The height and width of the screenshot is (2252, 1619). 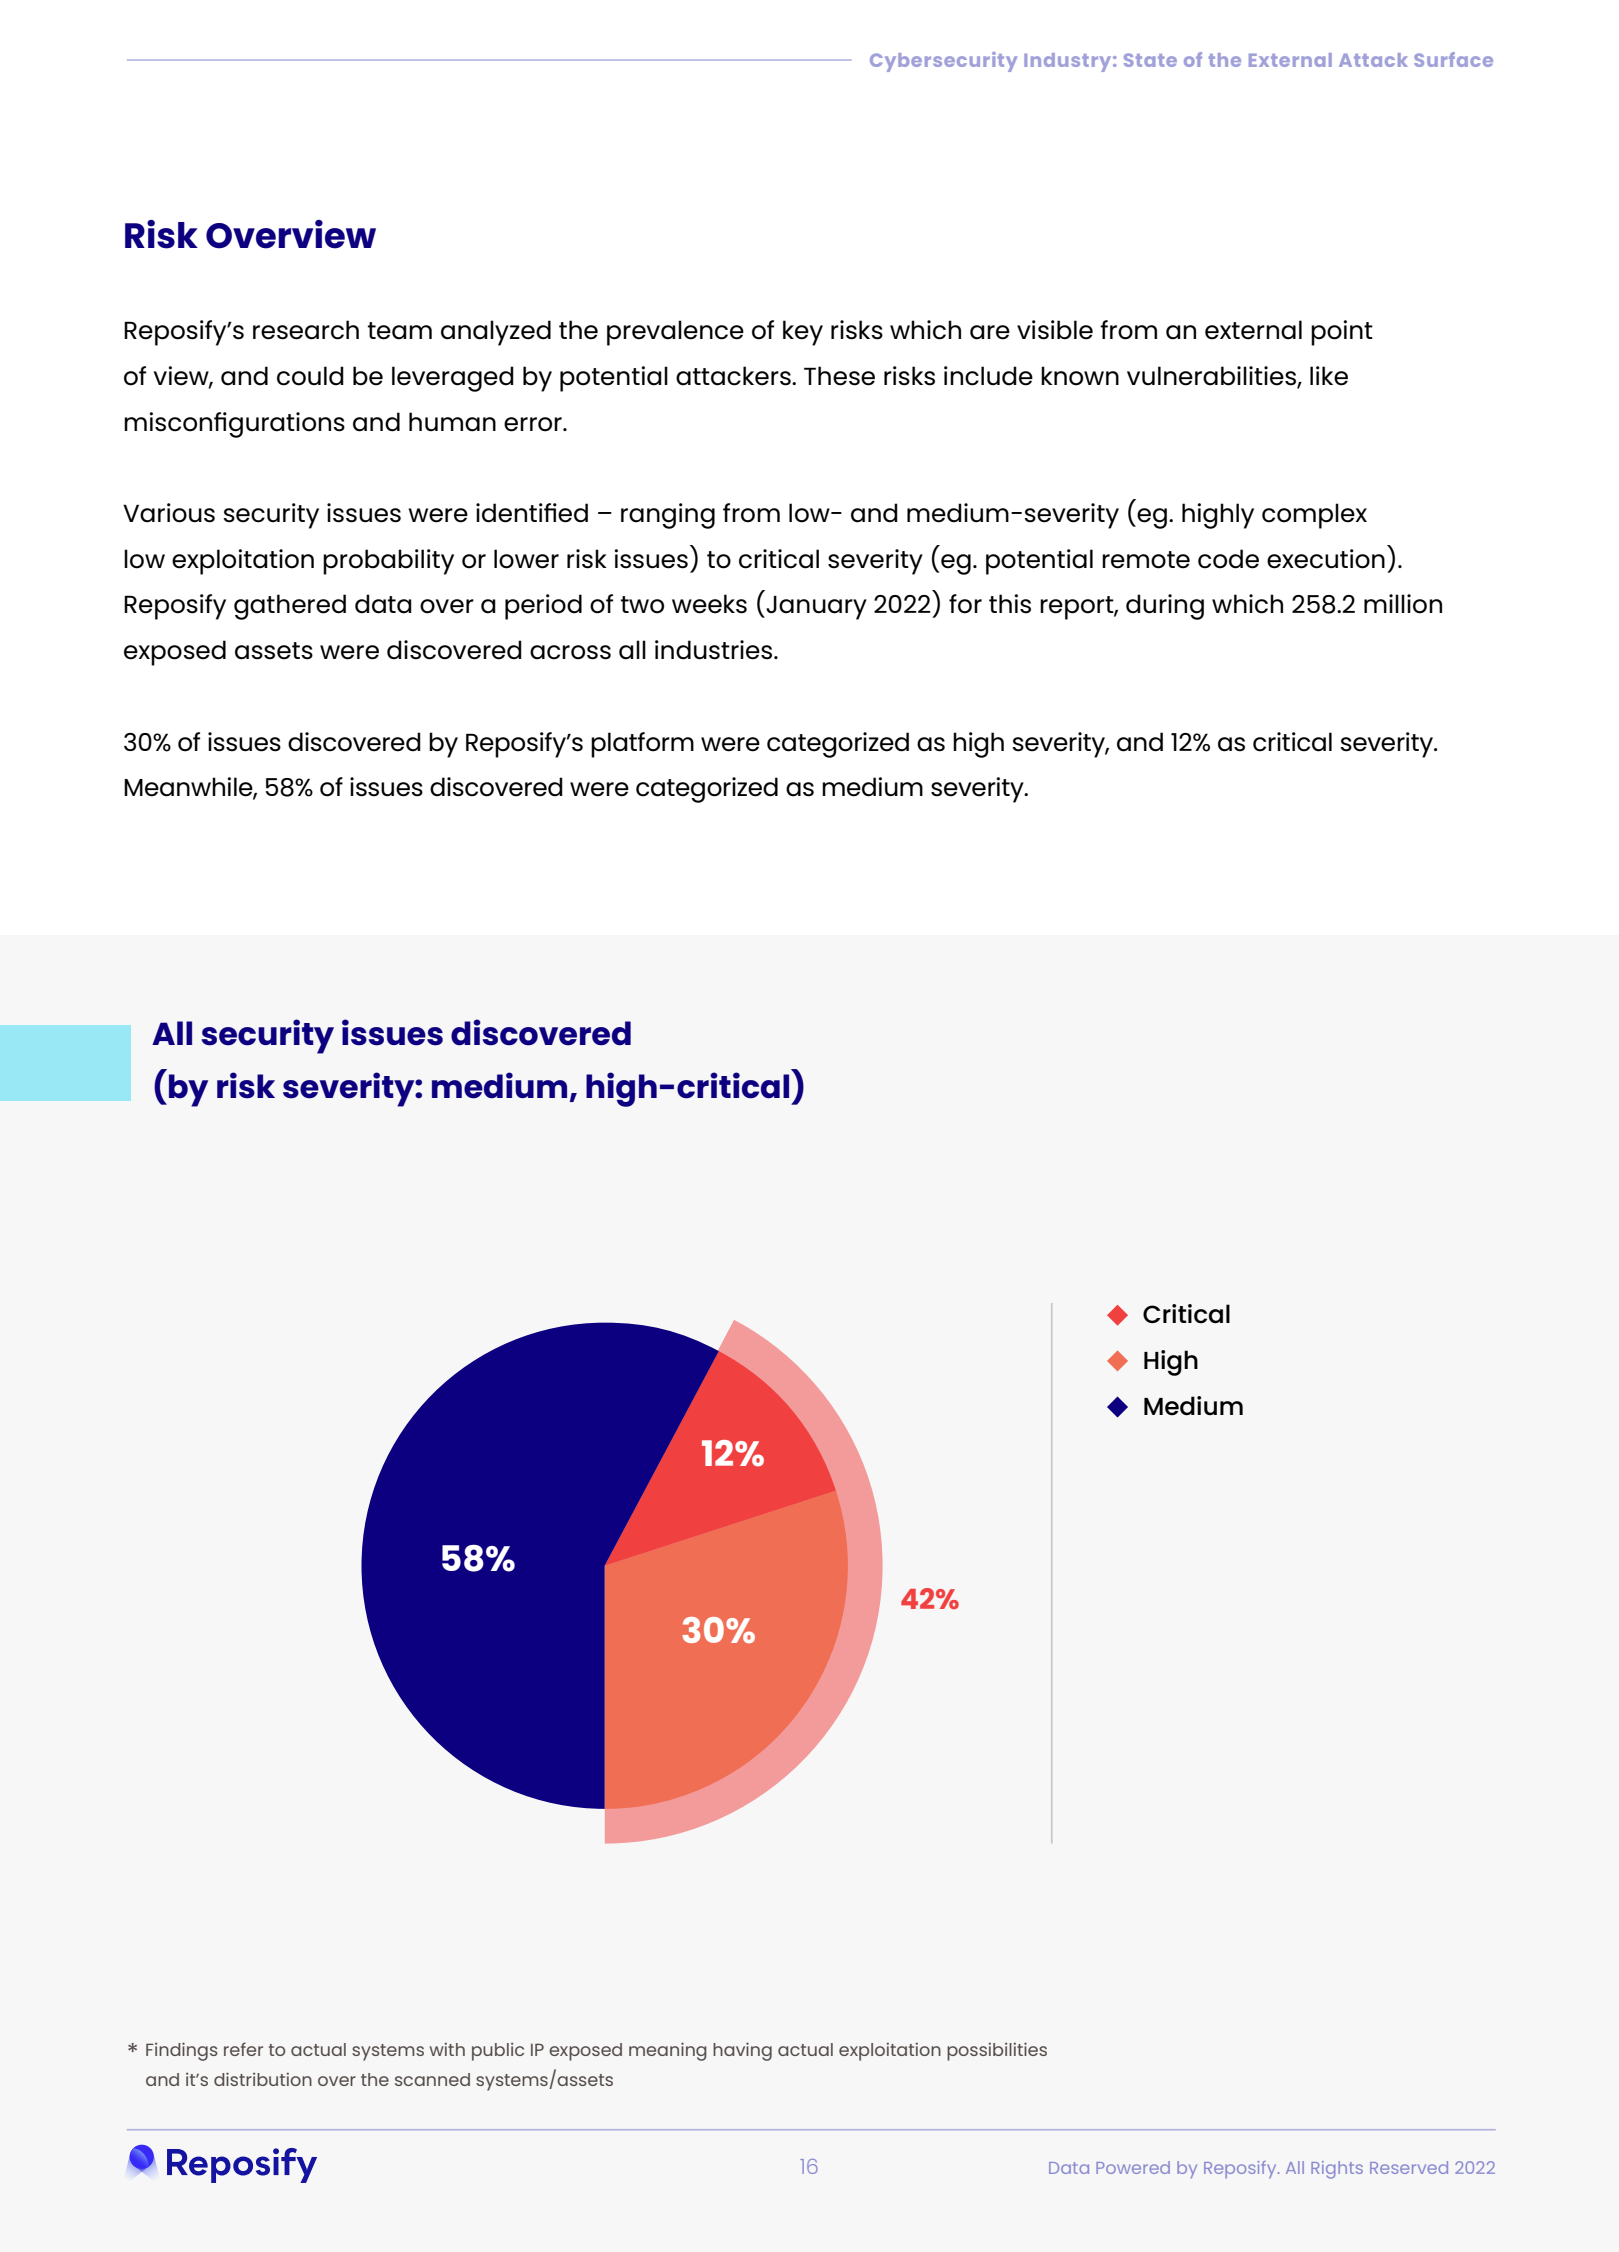 What do you see at coordinates (290, 607) in the screenshot?
I see `gathered` at bounding box center [290, 607].
